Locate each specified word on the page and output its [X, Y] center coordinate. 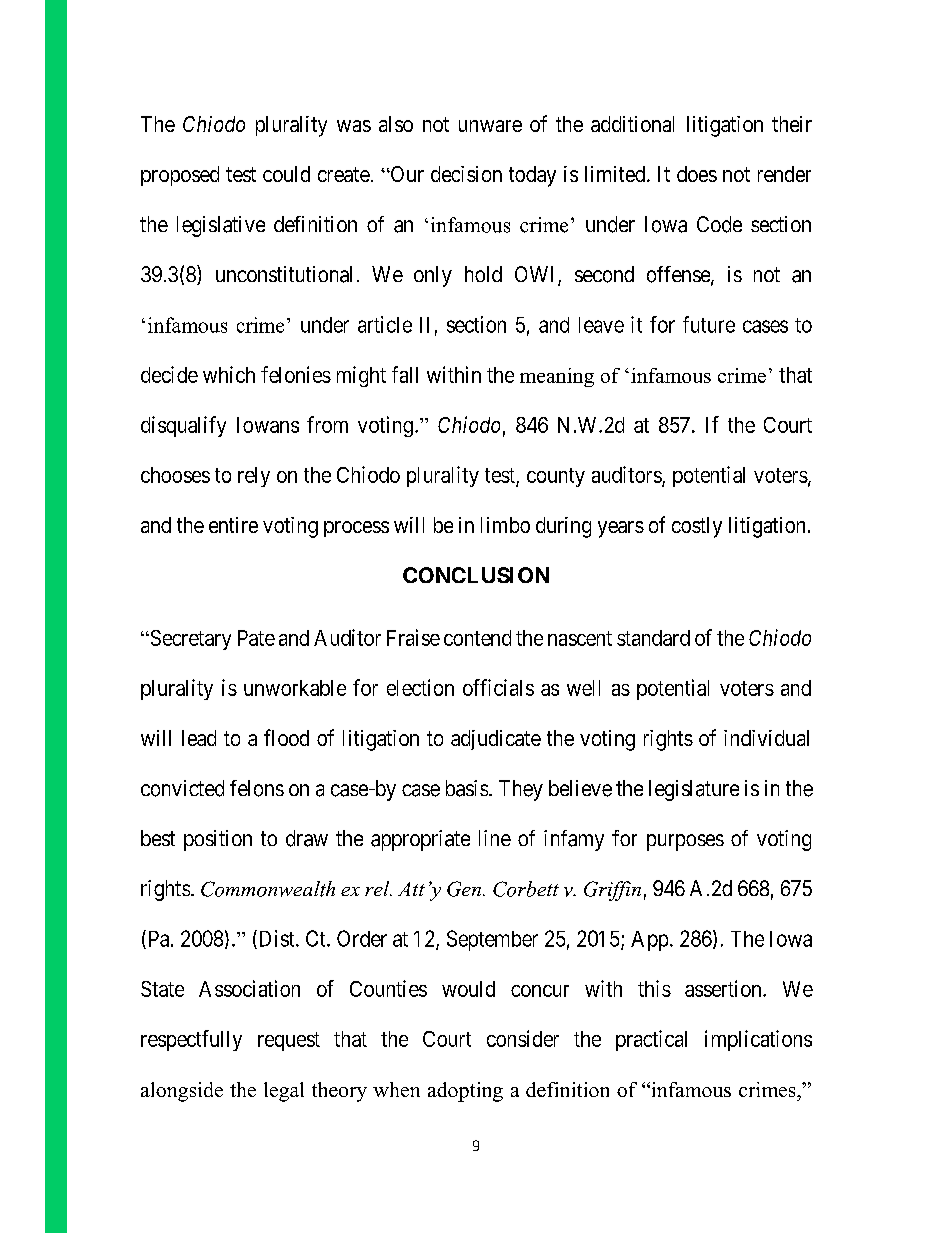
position [218, 840]
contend [477, 638]
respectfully [191, 1040]
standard [653, 638]
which [229, 374]
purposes [685, 842]
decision [466, 174]
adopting [465, 1092]
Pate [256, 638]
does [697, 174]
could [286, 174]
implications [758, 1040]
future [709, 324]
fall [405, 374]
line [495, 838]
